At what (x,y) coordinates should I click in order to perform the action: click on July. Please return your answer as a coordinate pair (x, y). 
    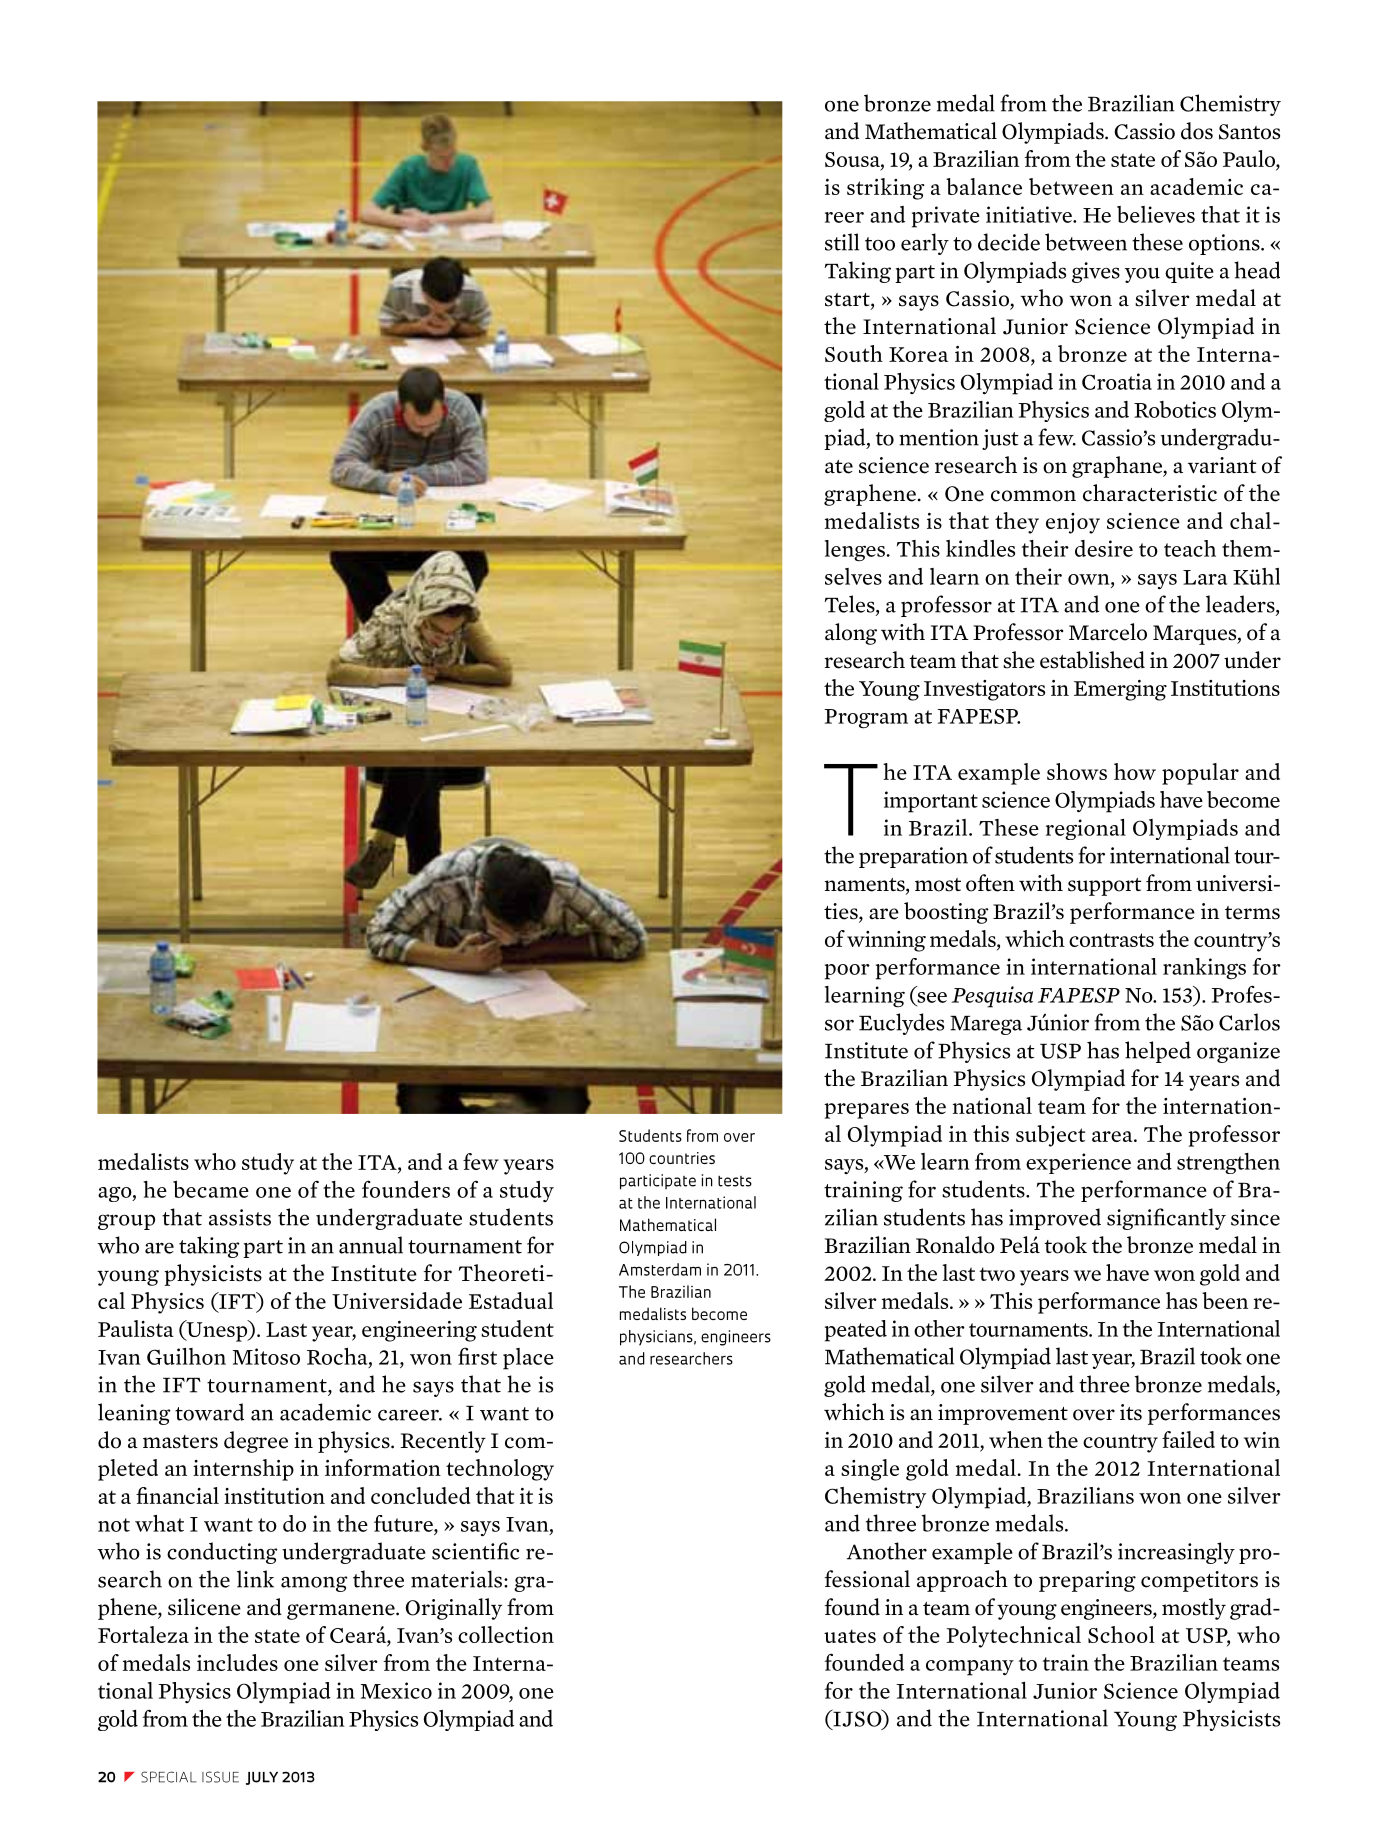
    Looking at the image, I should click on (262, 1778).
